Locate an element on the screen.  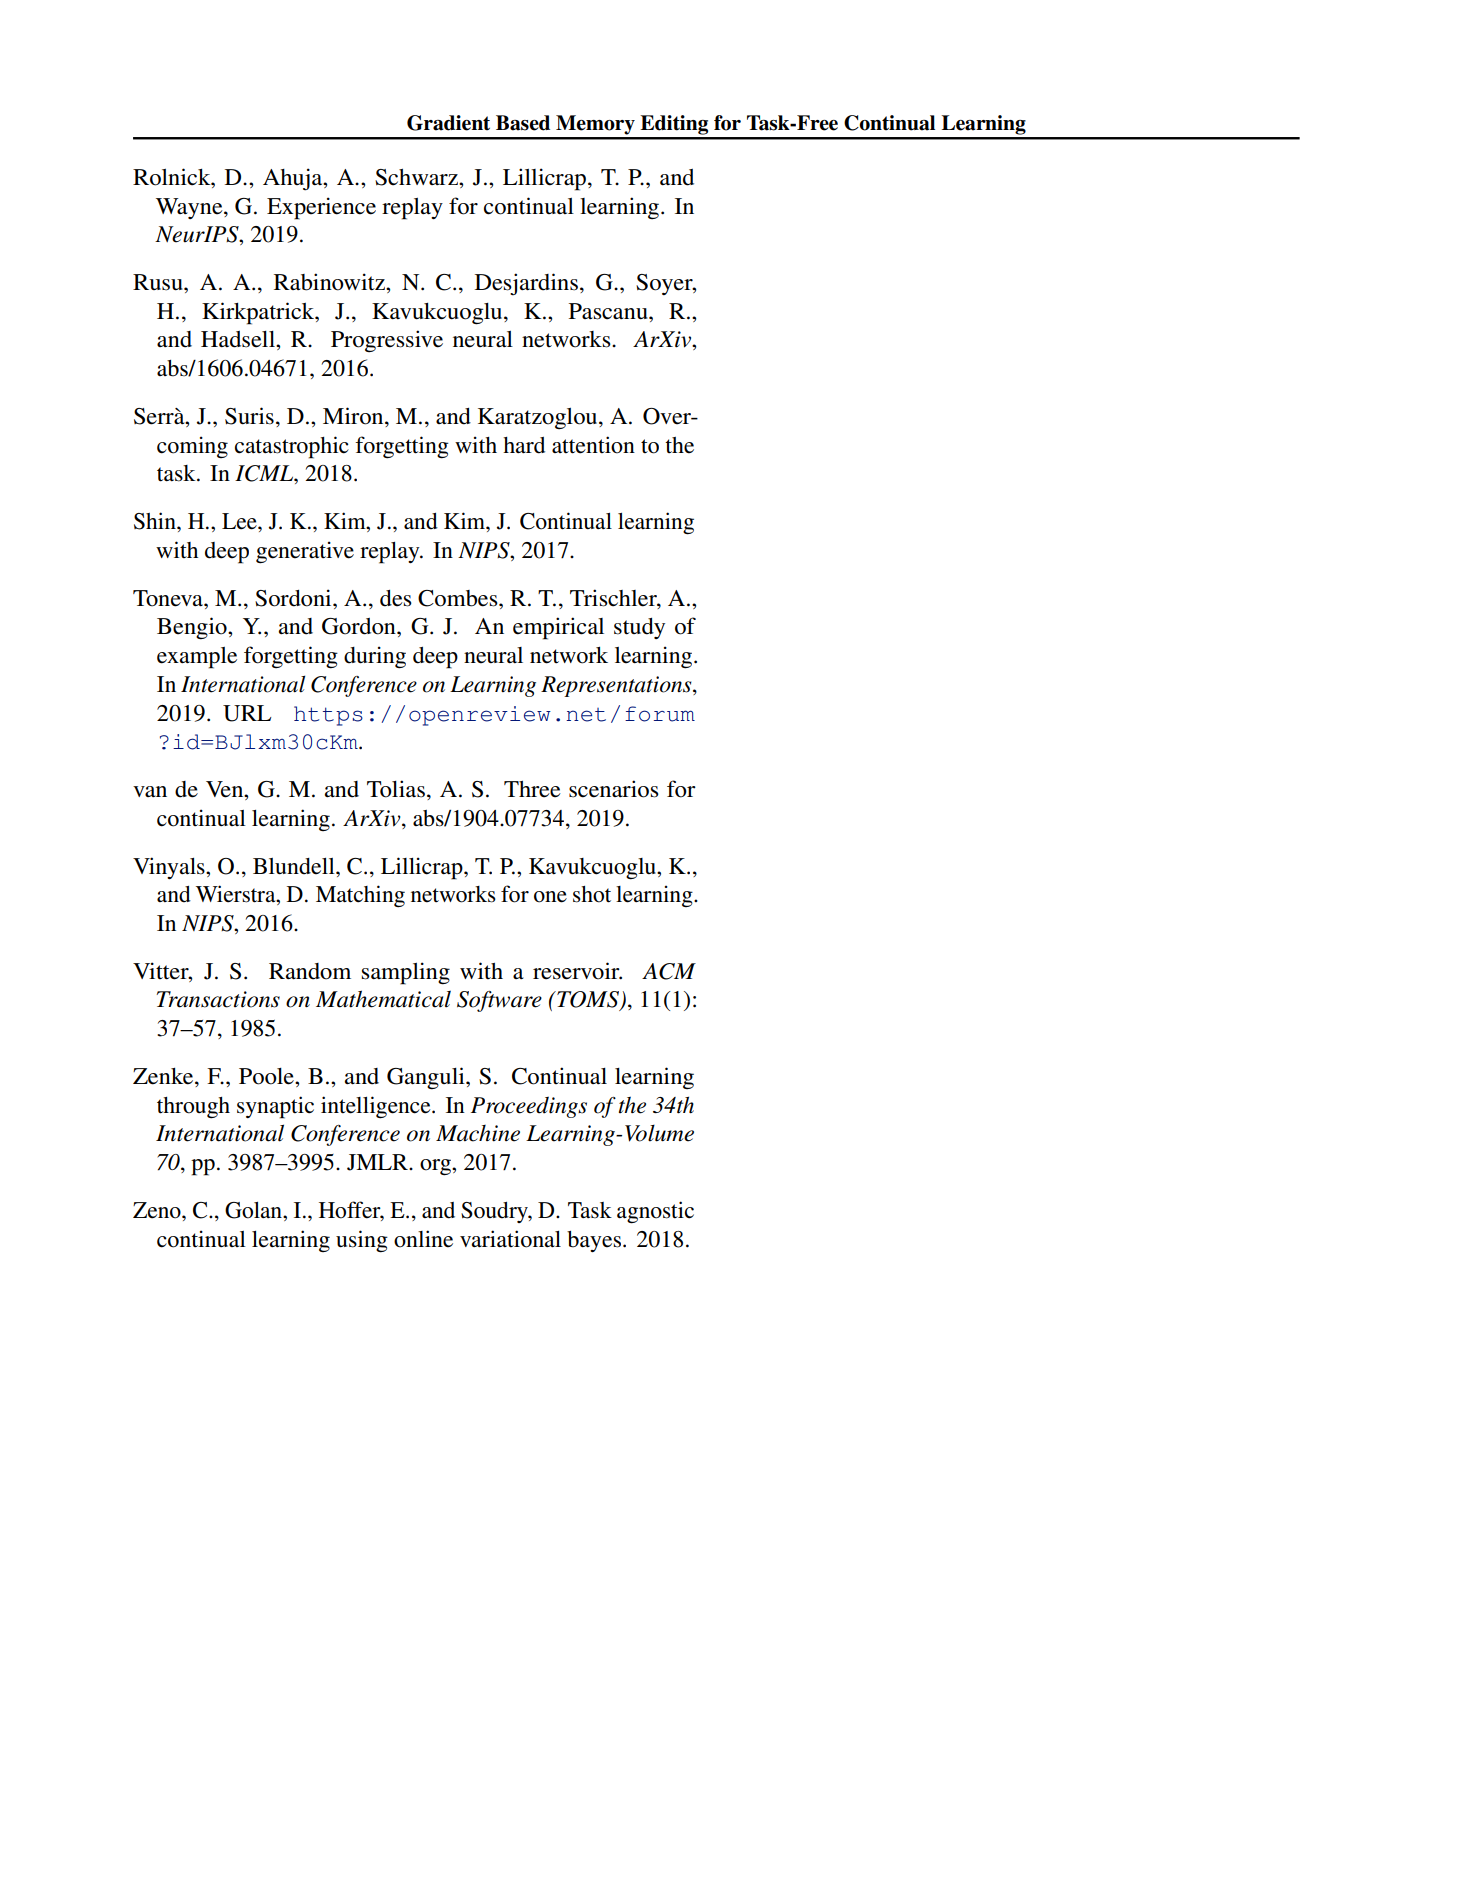
during is located at coordinates (375, 657).
